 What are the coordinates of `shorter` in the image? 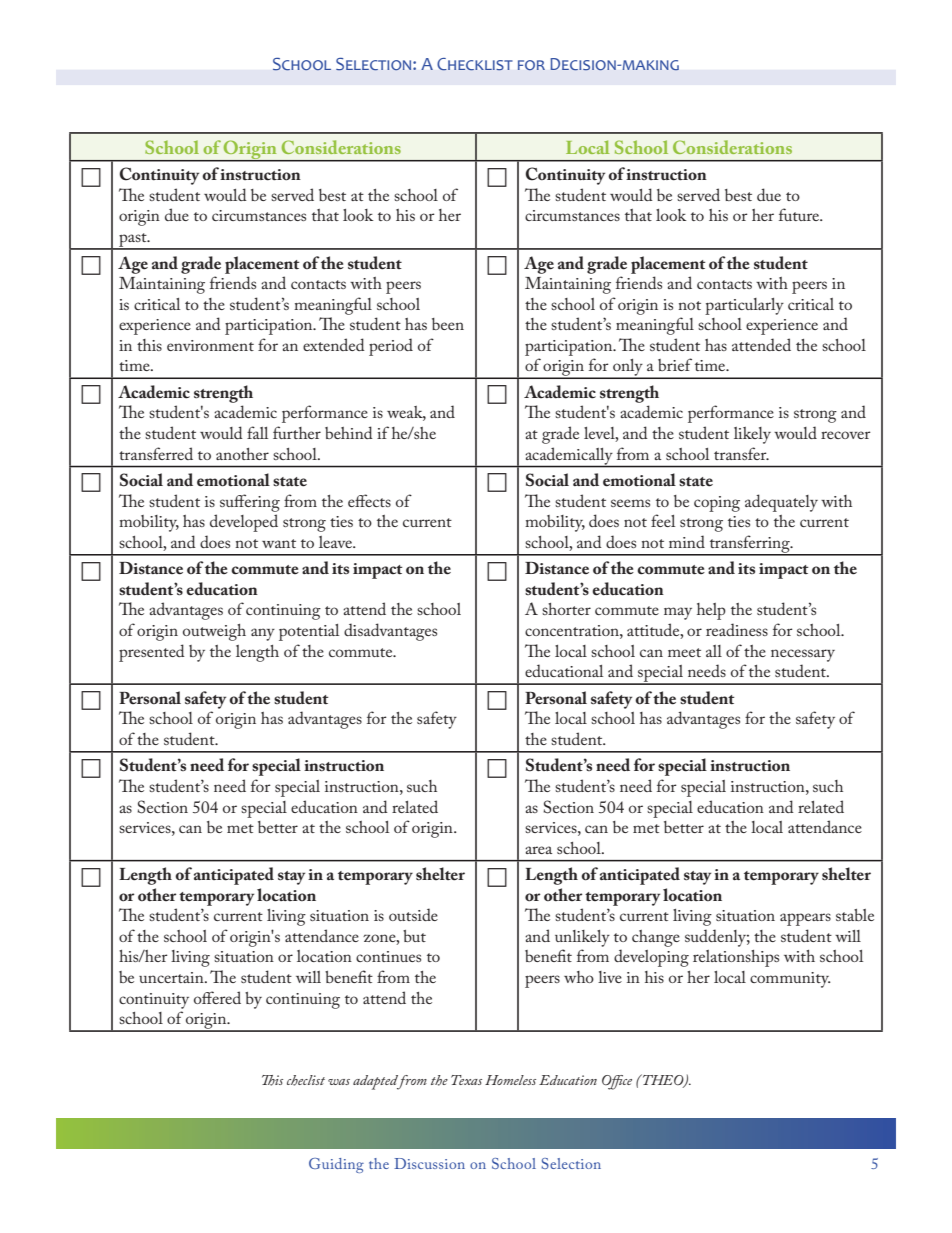 It's located at (566, 609).
